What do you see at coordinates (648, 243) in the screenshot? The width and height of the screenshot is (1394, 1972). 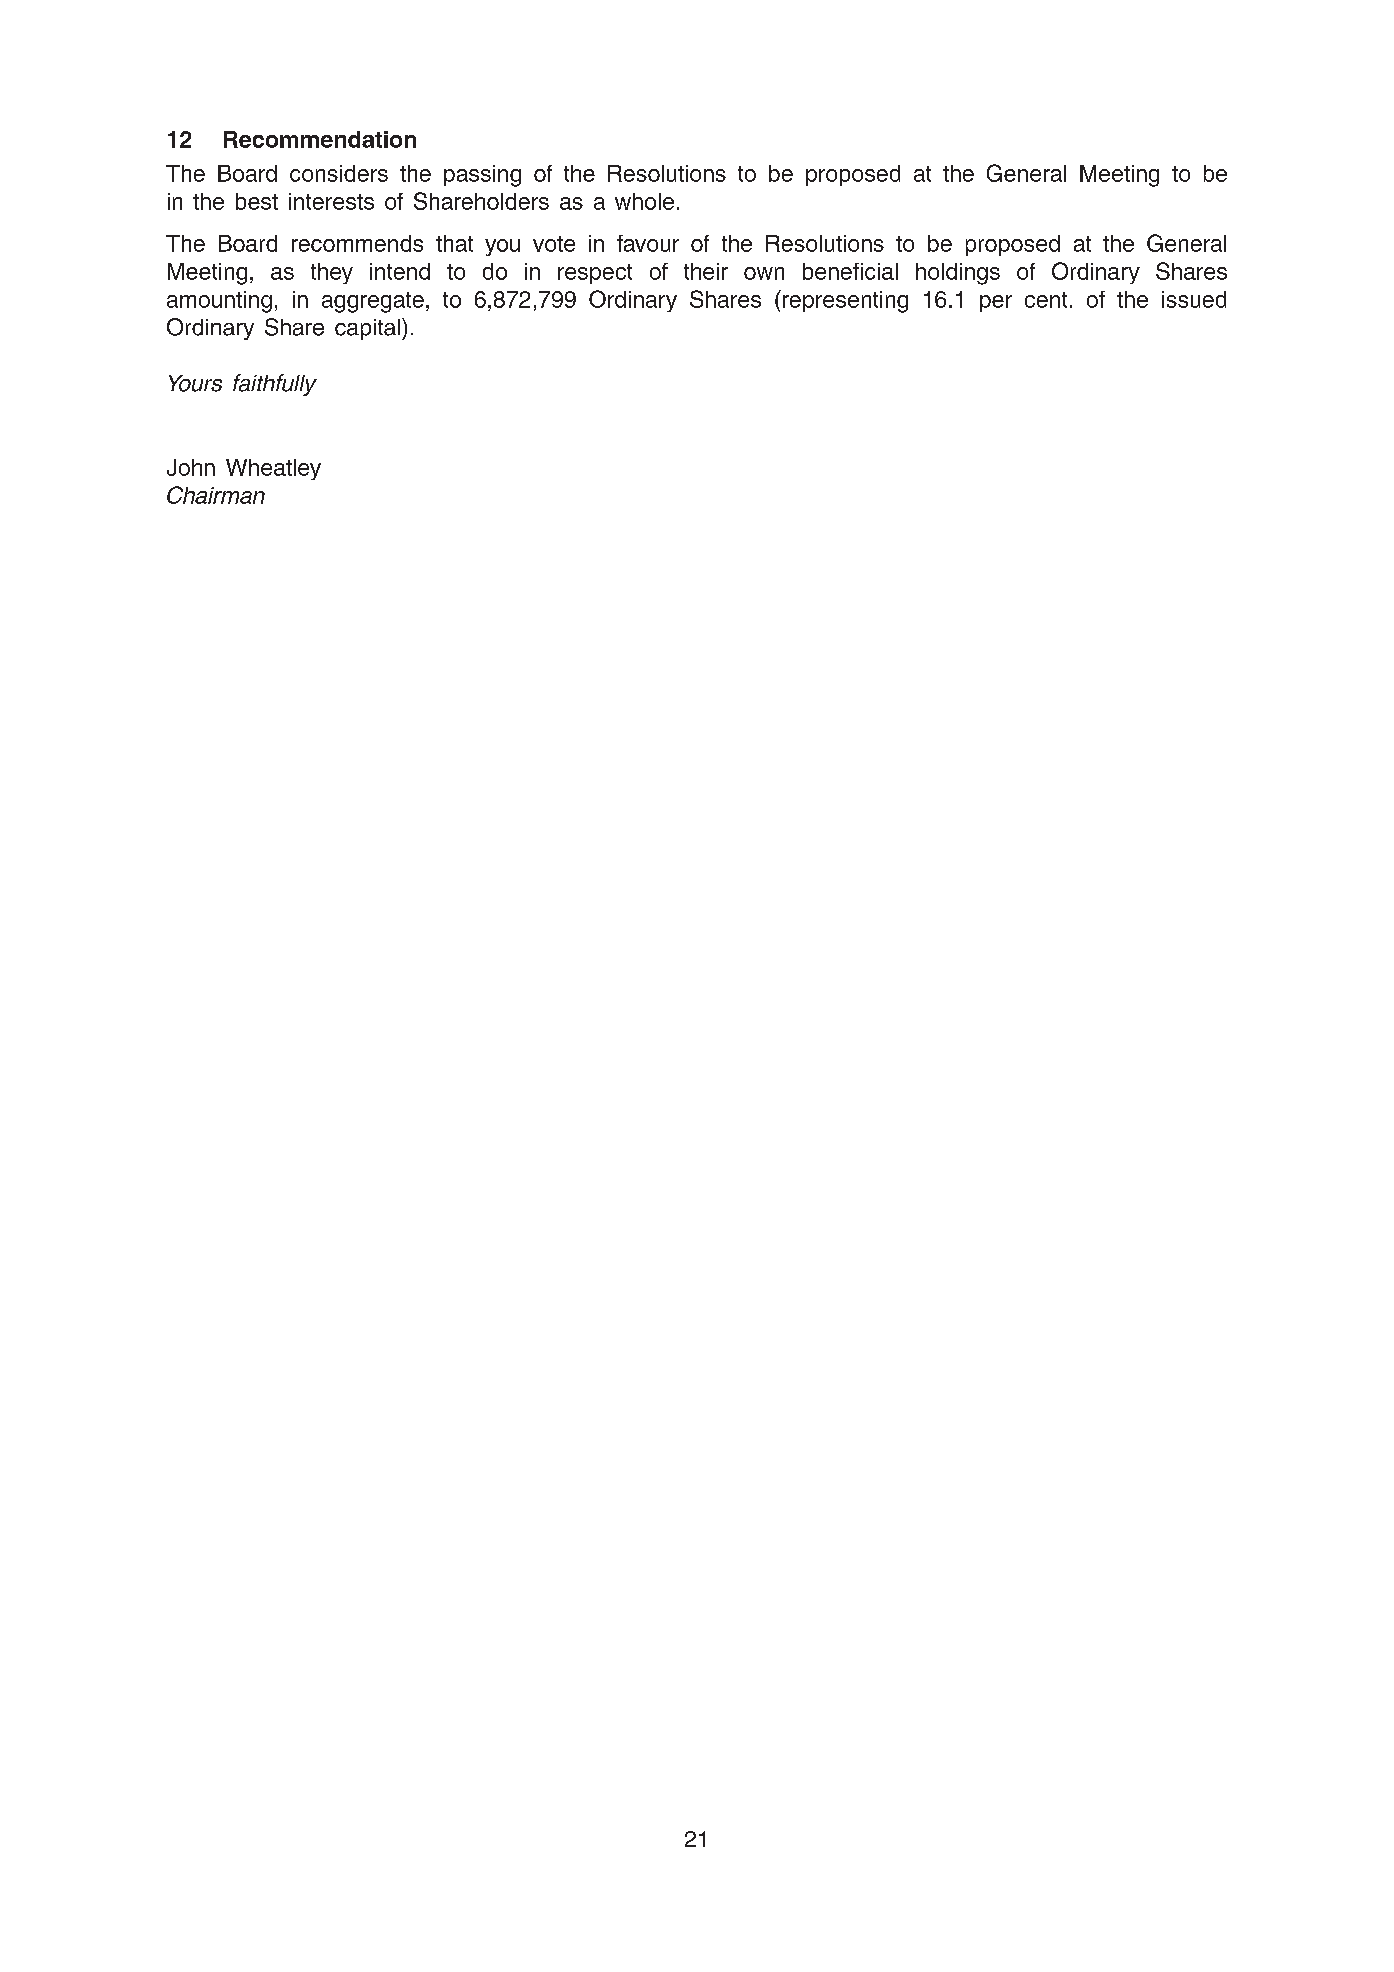 I see `favour` at bounding box center [648, 243].
